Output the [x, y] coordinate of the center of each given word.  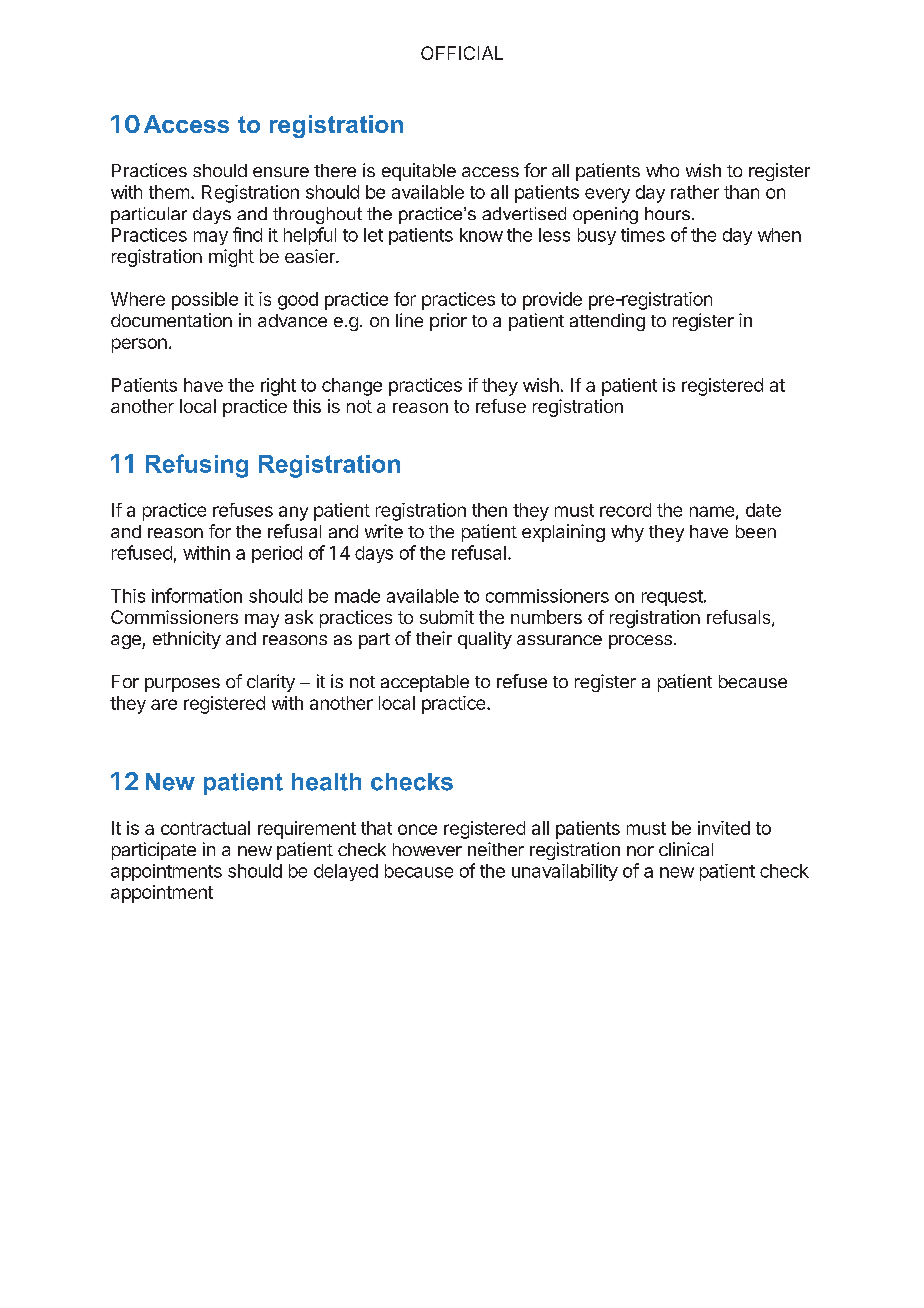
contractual [205, 828]
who [662, 170]
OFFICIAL [462, 53]
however [427, 849]
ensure [281, 172]
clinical [686, 849]
